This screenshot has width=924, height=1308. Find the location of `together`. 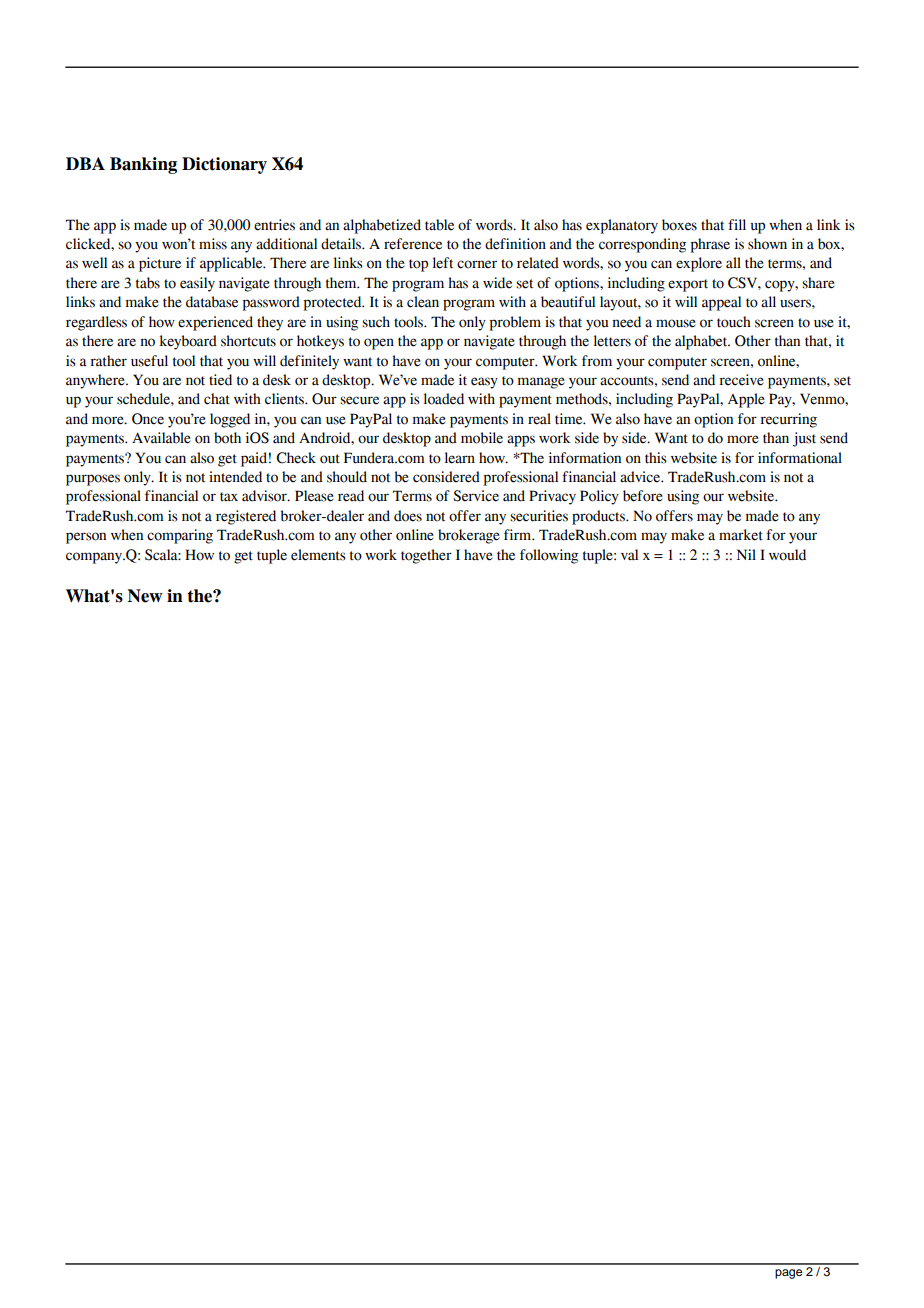

together is located at coordinates (426, 556).
